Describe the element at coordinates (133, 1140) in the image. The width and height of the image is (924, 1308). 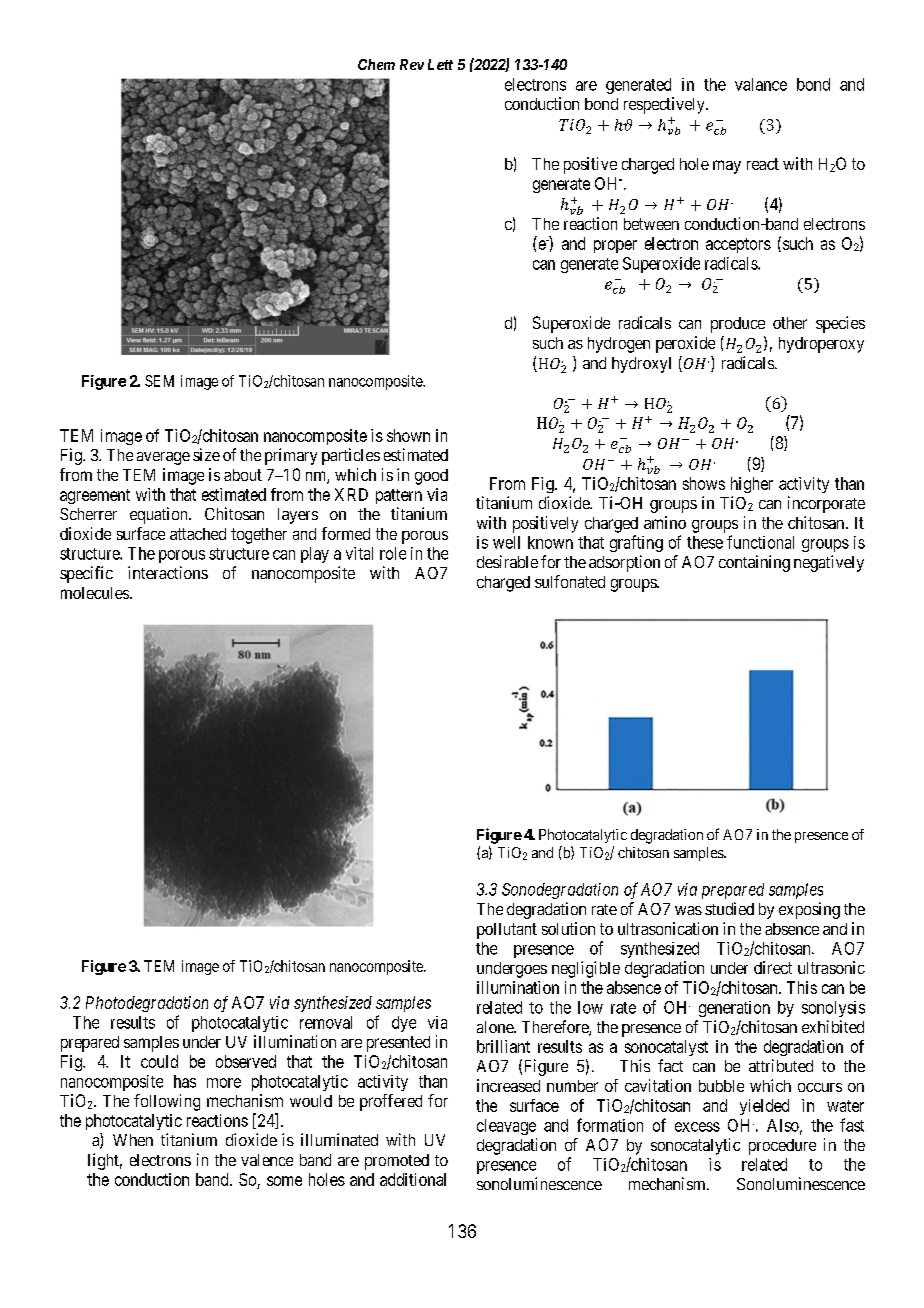
I see `When` at that location.
